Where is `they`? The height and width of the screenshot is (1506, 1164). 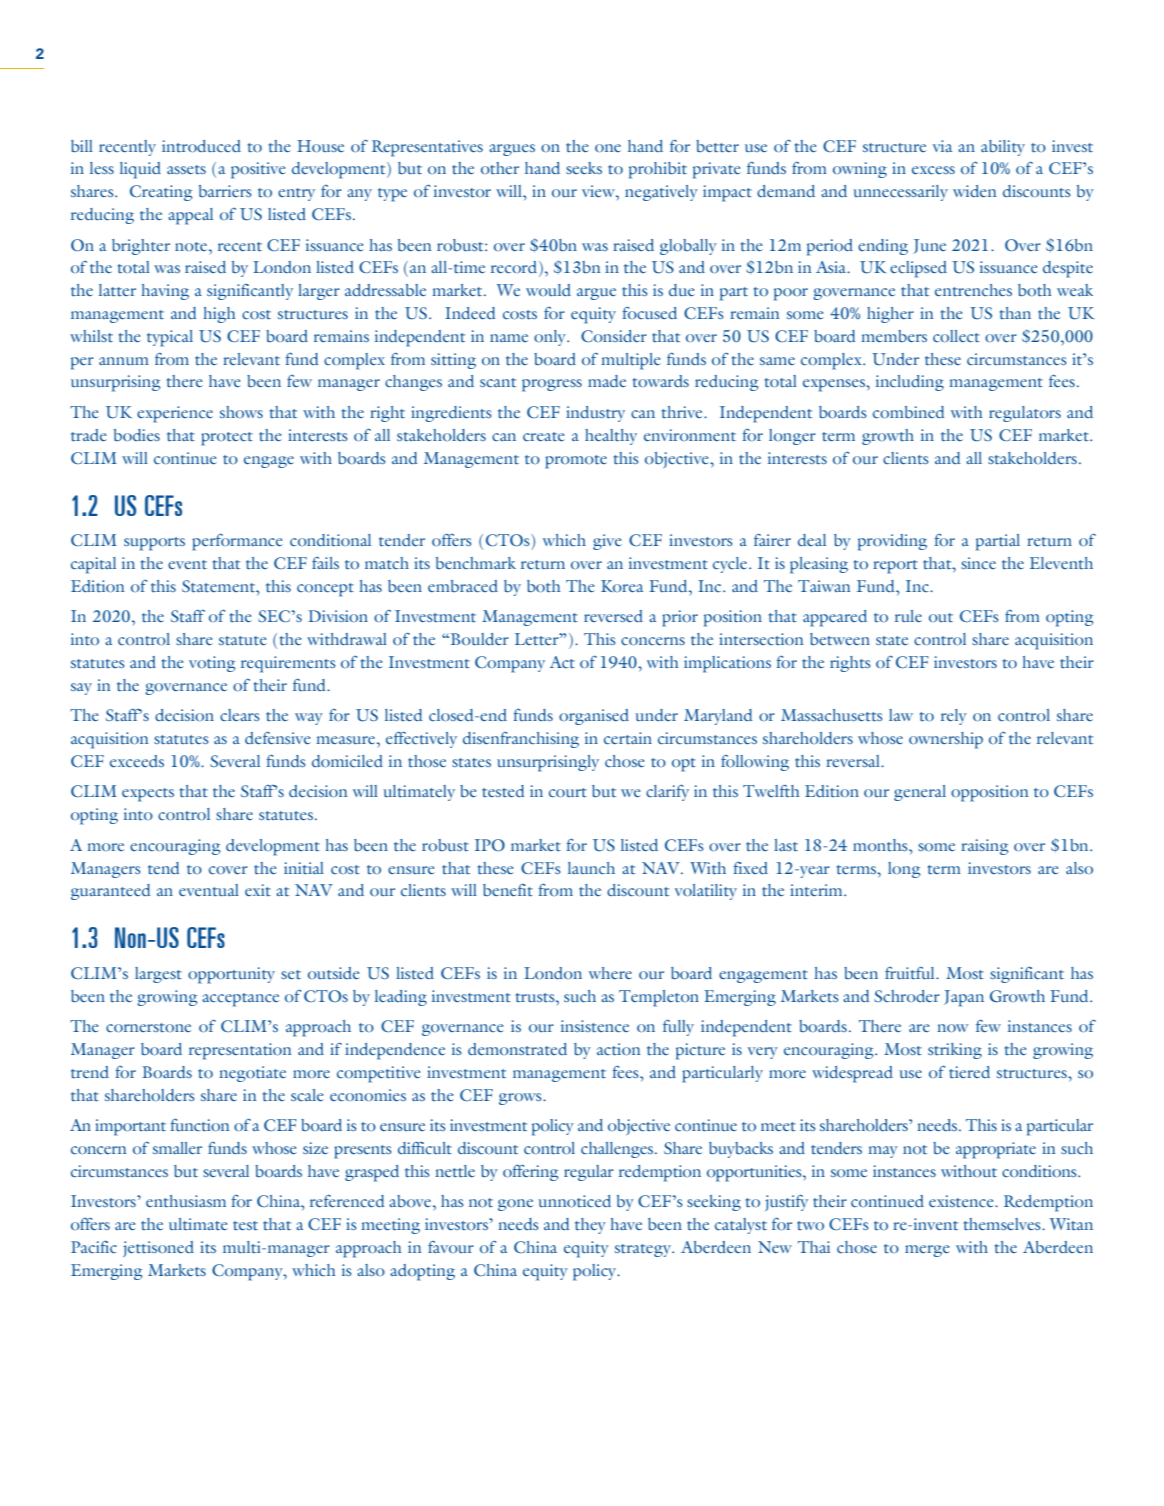 they is located at coordinates (590, 1226).
